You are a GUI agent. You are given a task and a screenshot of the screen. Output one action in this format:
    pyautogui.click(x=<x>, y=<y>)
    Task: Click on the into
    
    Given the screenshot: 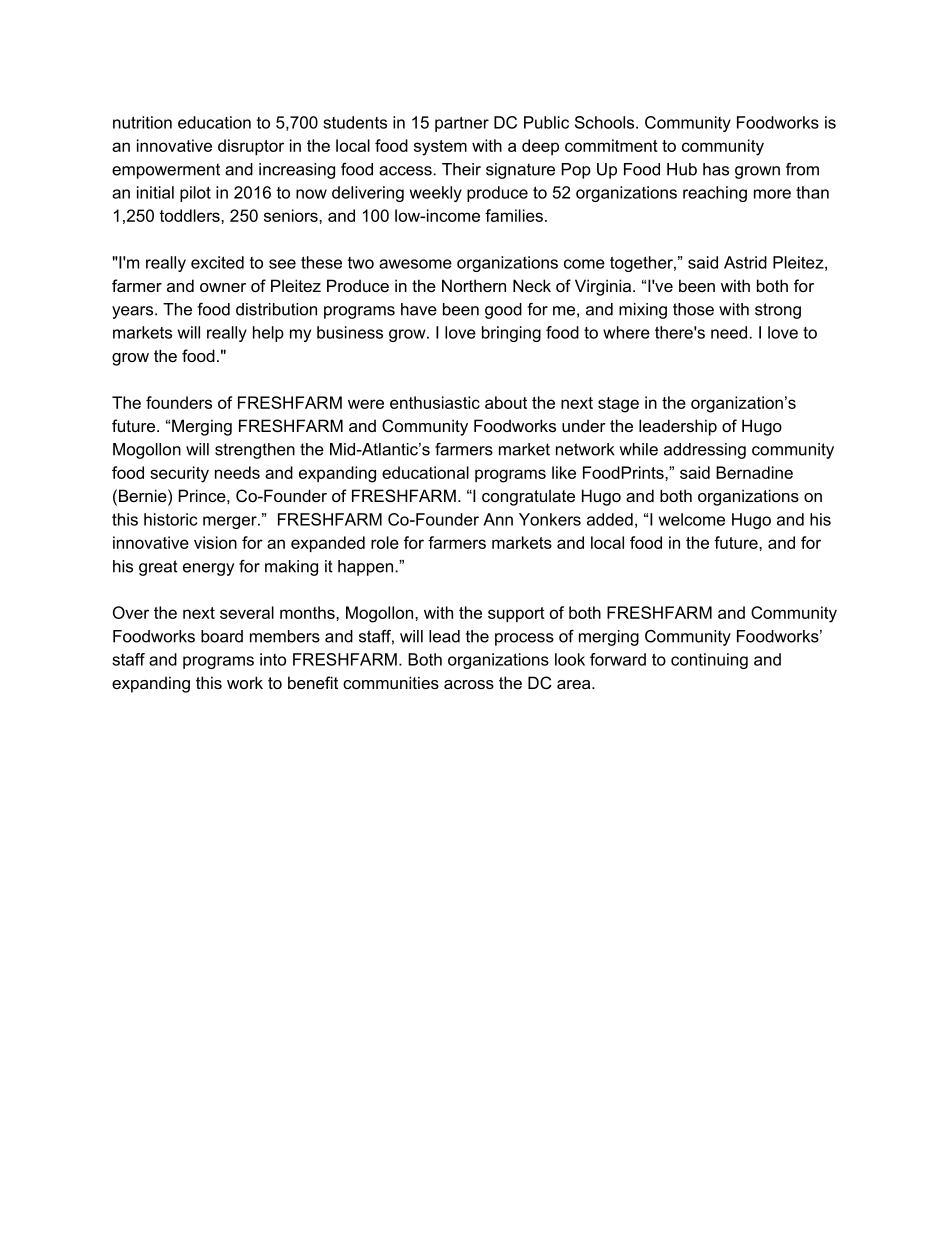 What is the action you would take?
    pyautogui.click(x=273, y=659)
